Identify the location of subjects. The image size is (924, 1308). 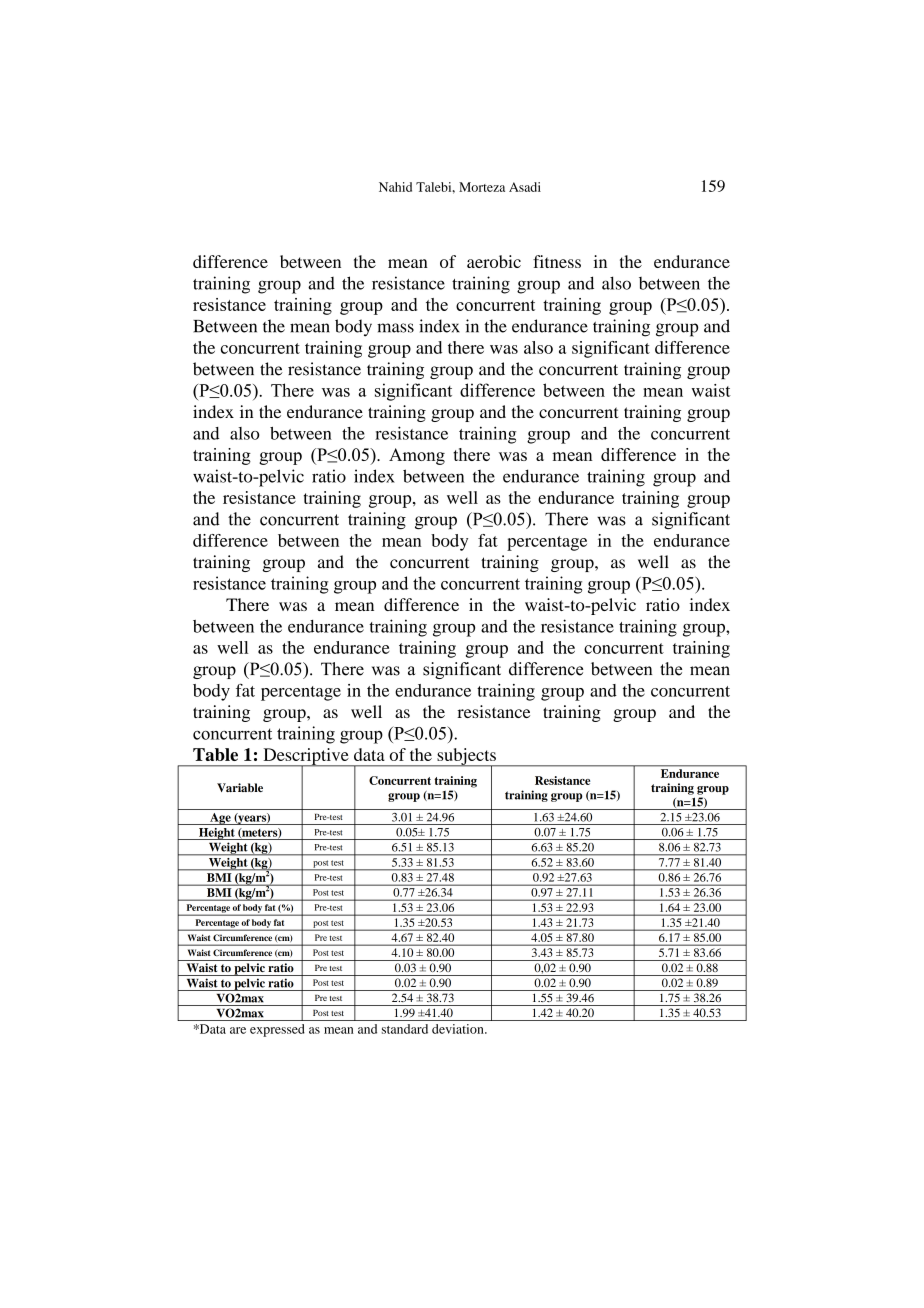
(466, 757).
